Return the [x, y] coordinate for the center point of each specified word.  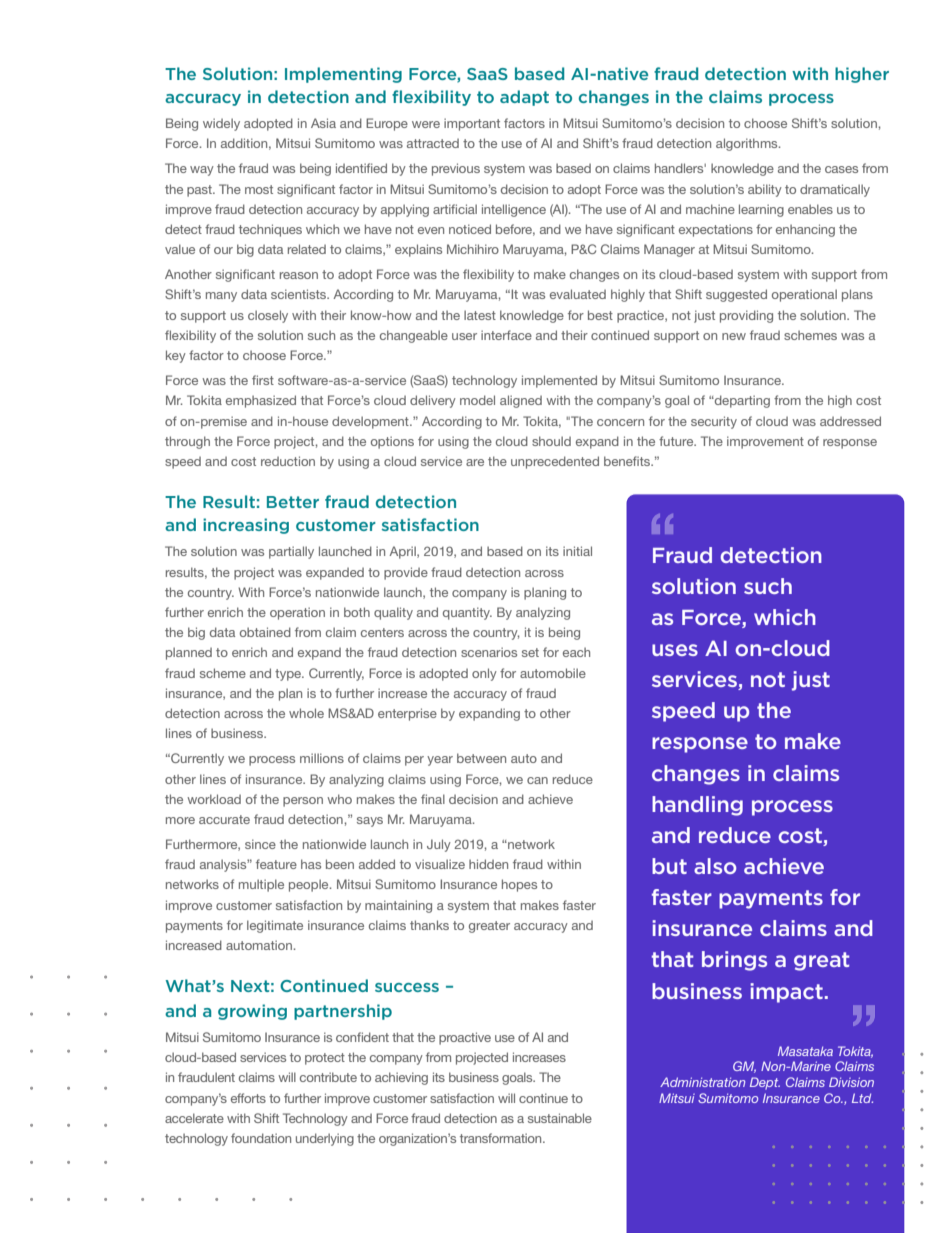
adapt [524, 98]
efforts [248, 1098]
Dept [765, 1083]
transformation [502, 1138]
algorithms [748, 144]
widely [221, 124]
